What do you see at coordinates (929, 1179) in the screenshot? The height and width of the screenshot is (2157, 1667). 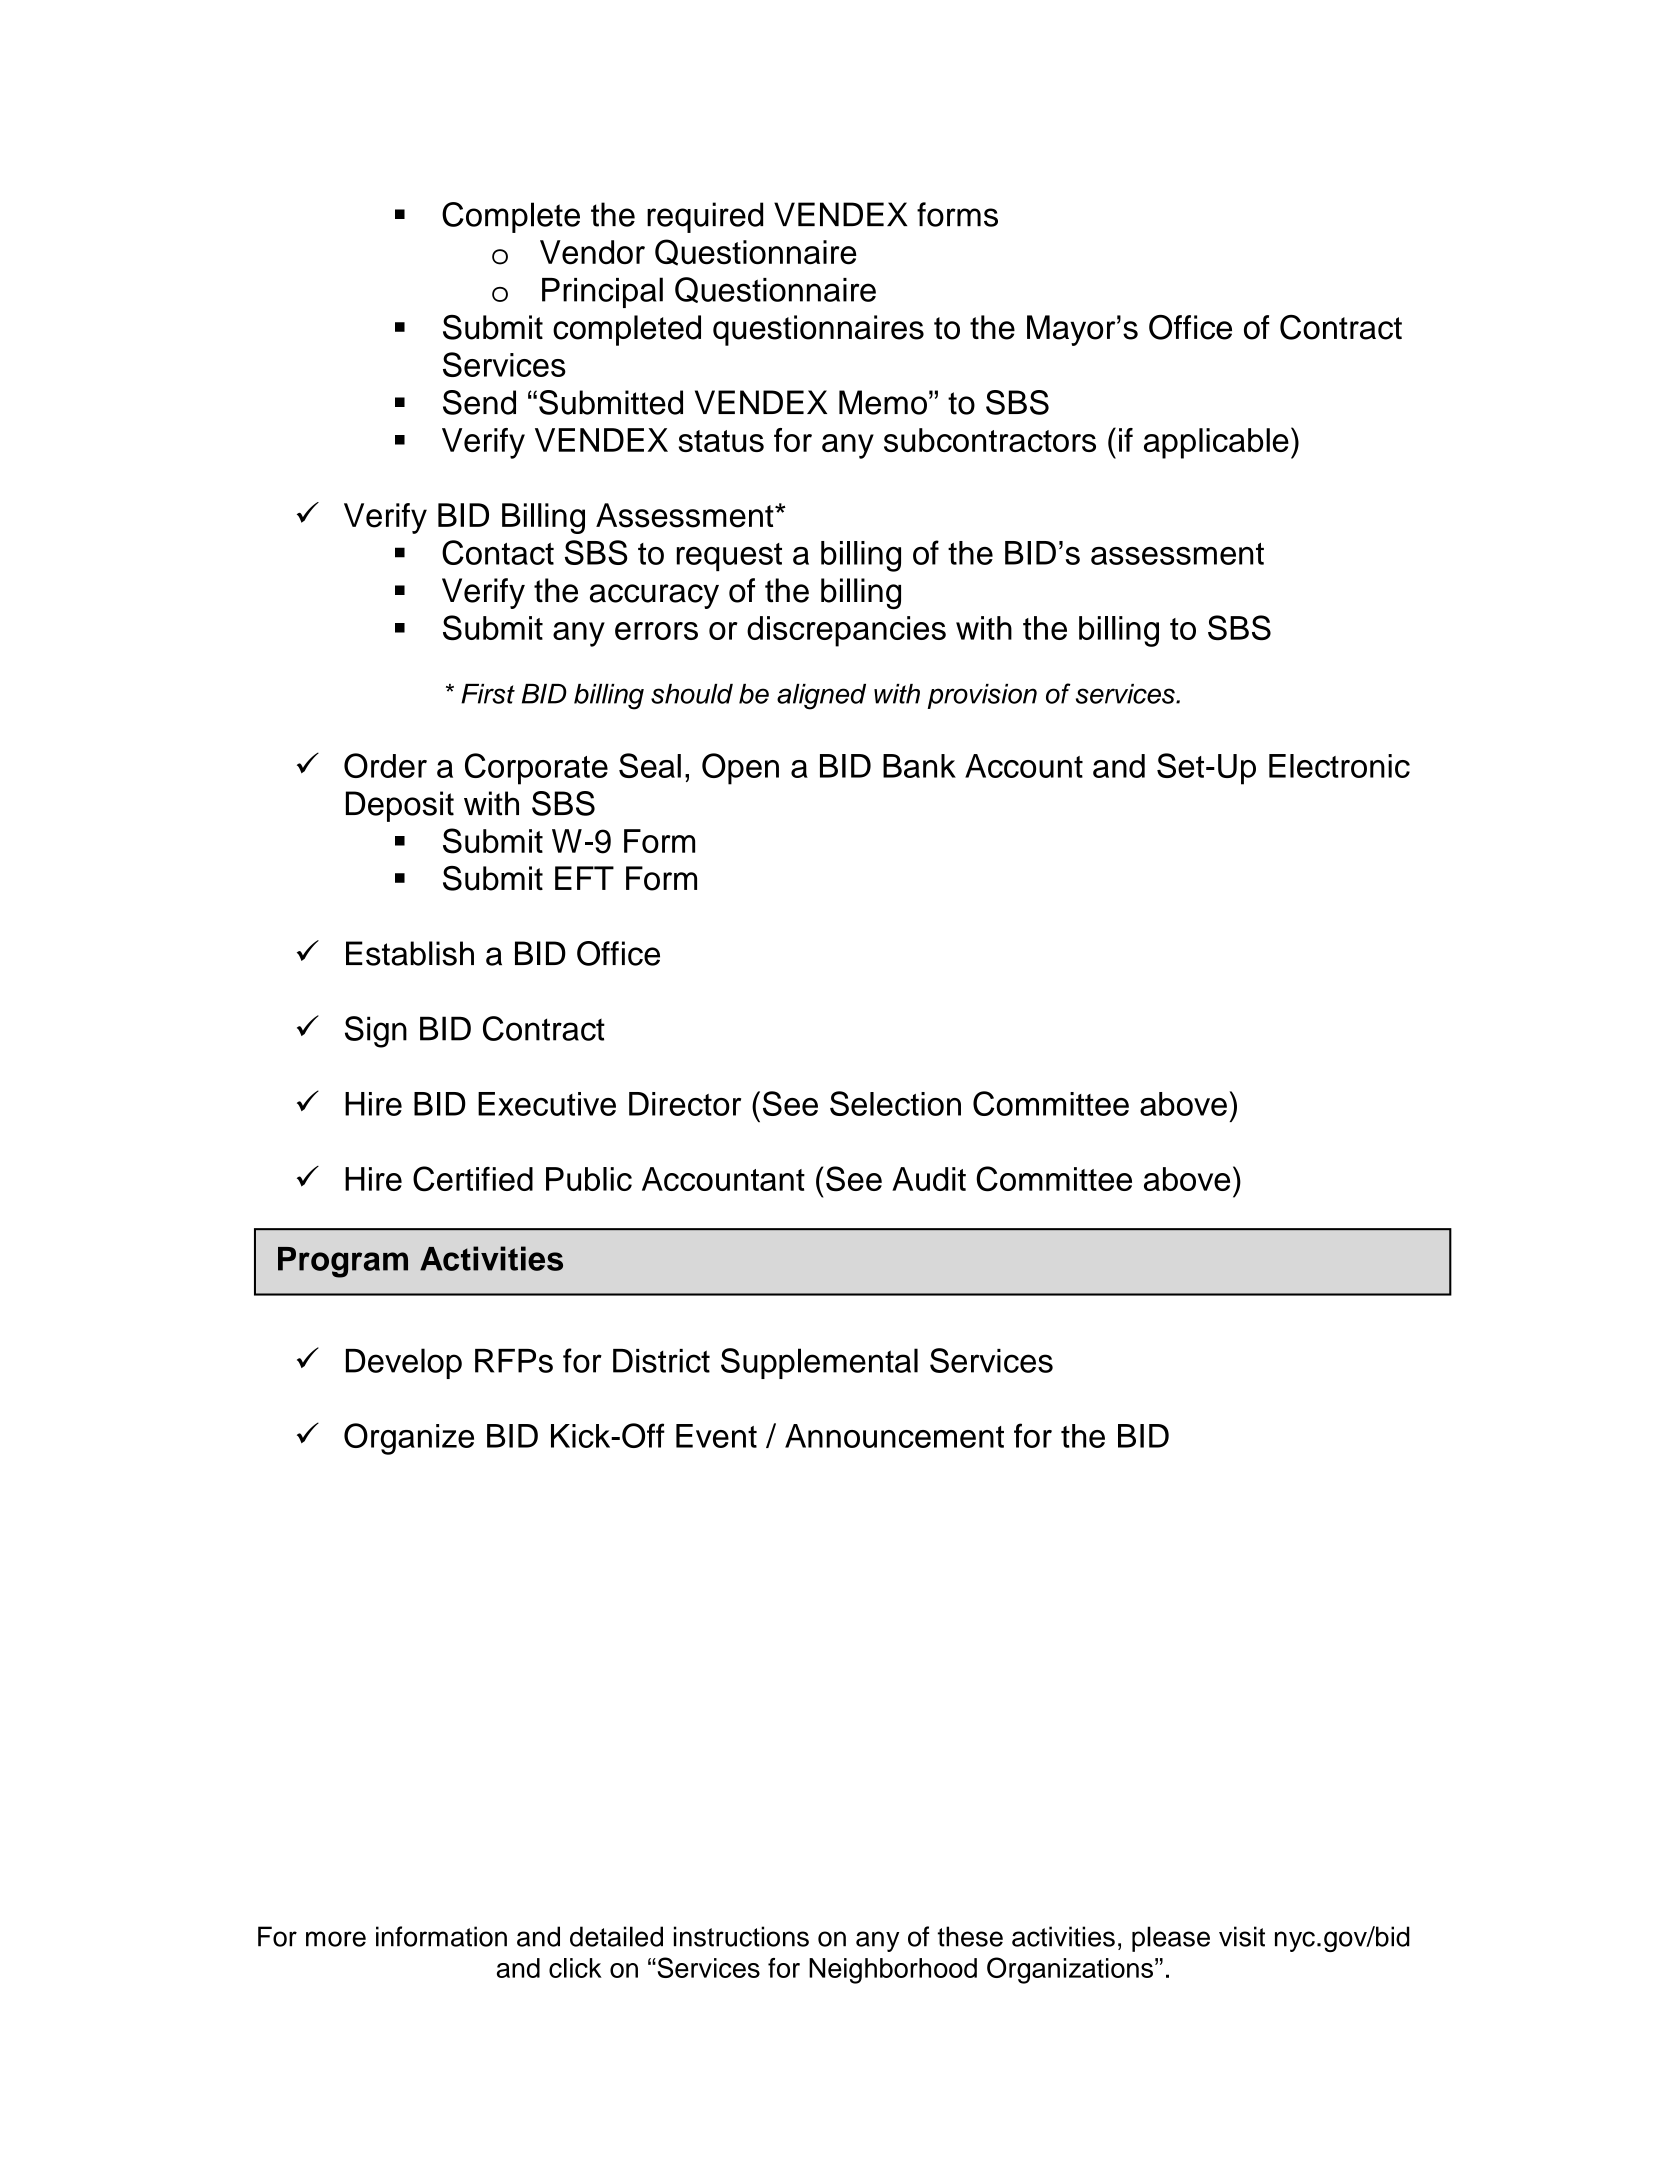 I see `Audit` at bounding box center [929, 1179].
